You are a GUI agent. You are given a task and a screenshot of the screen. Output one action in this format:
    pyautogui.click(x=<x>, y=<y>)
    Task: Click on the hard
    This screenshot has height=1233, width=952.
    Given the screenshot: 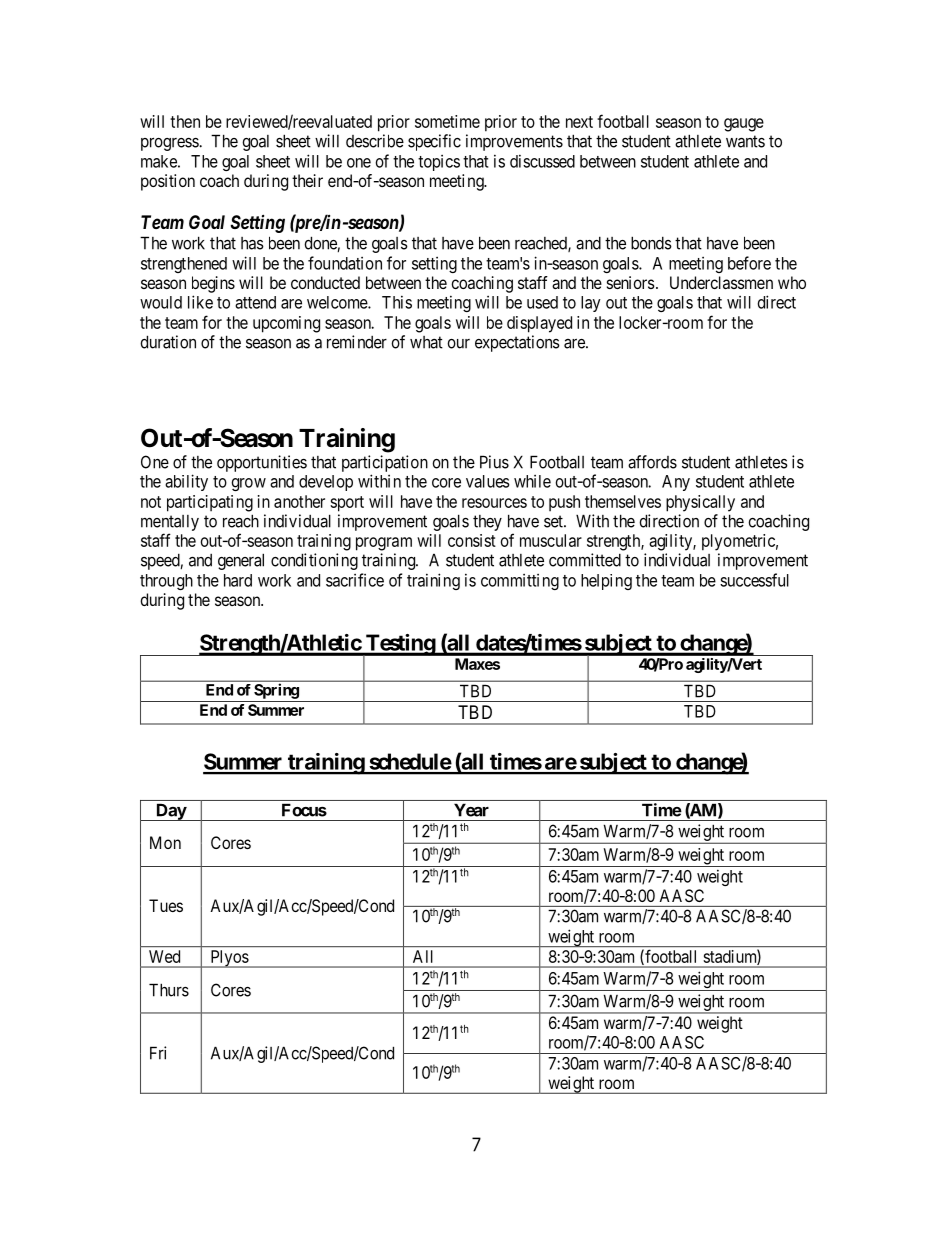 What is the action you would take?
    pyautogui.click(x=238, y=580)
